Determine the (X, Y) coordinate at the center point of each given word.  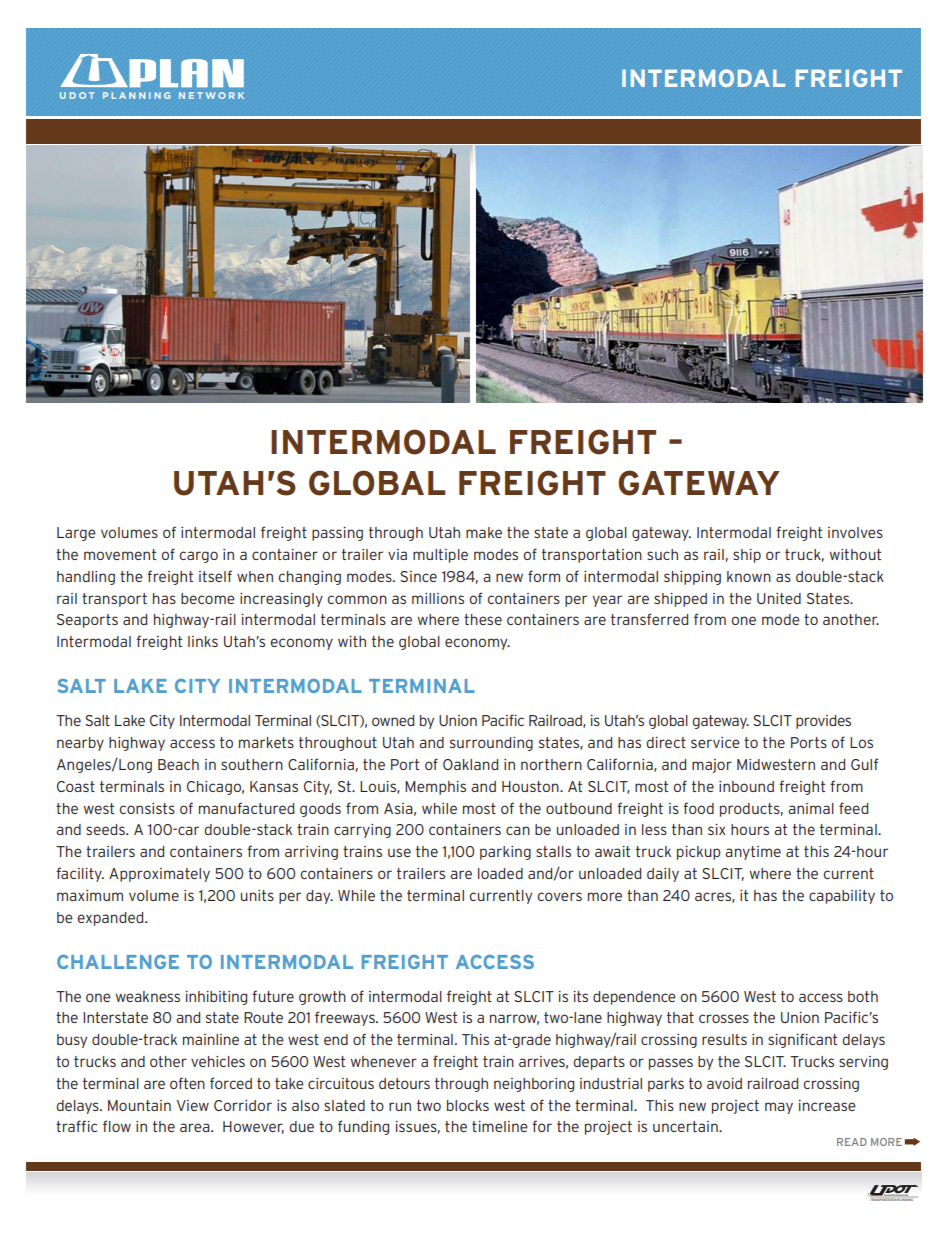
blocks (468, 1105)
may (779, 1108)
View (193, 1105)
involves (855, 532)
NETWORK (211, 95)
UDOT (77, 95)
